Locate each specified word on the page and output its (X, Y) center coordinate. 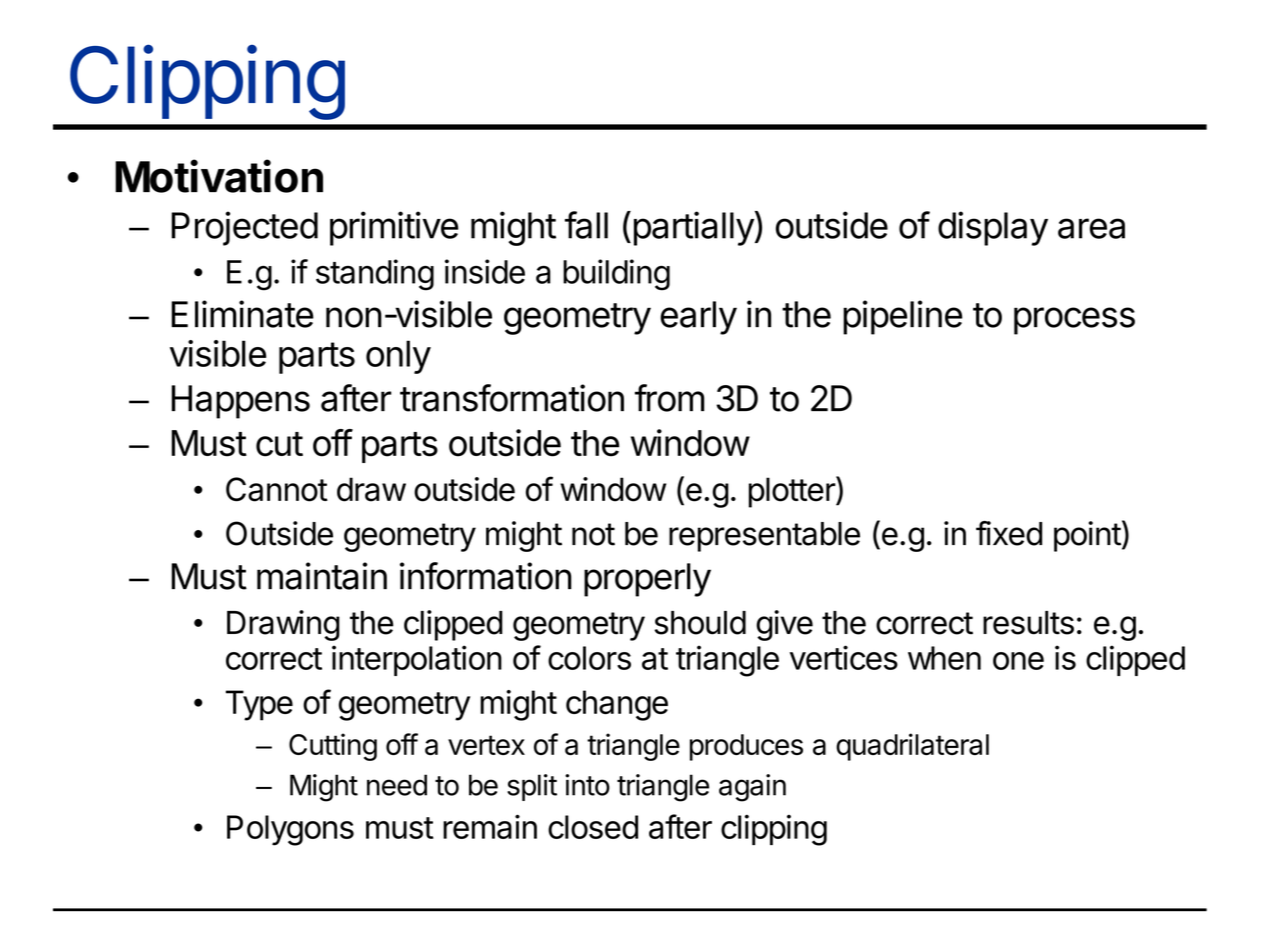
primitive (394, 228)
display (993, 228)
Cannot (277, 489)
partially (694, 228)
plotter (793, 492)
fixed (1009, 533)
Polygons (290, 830)
